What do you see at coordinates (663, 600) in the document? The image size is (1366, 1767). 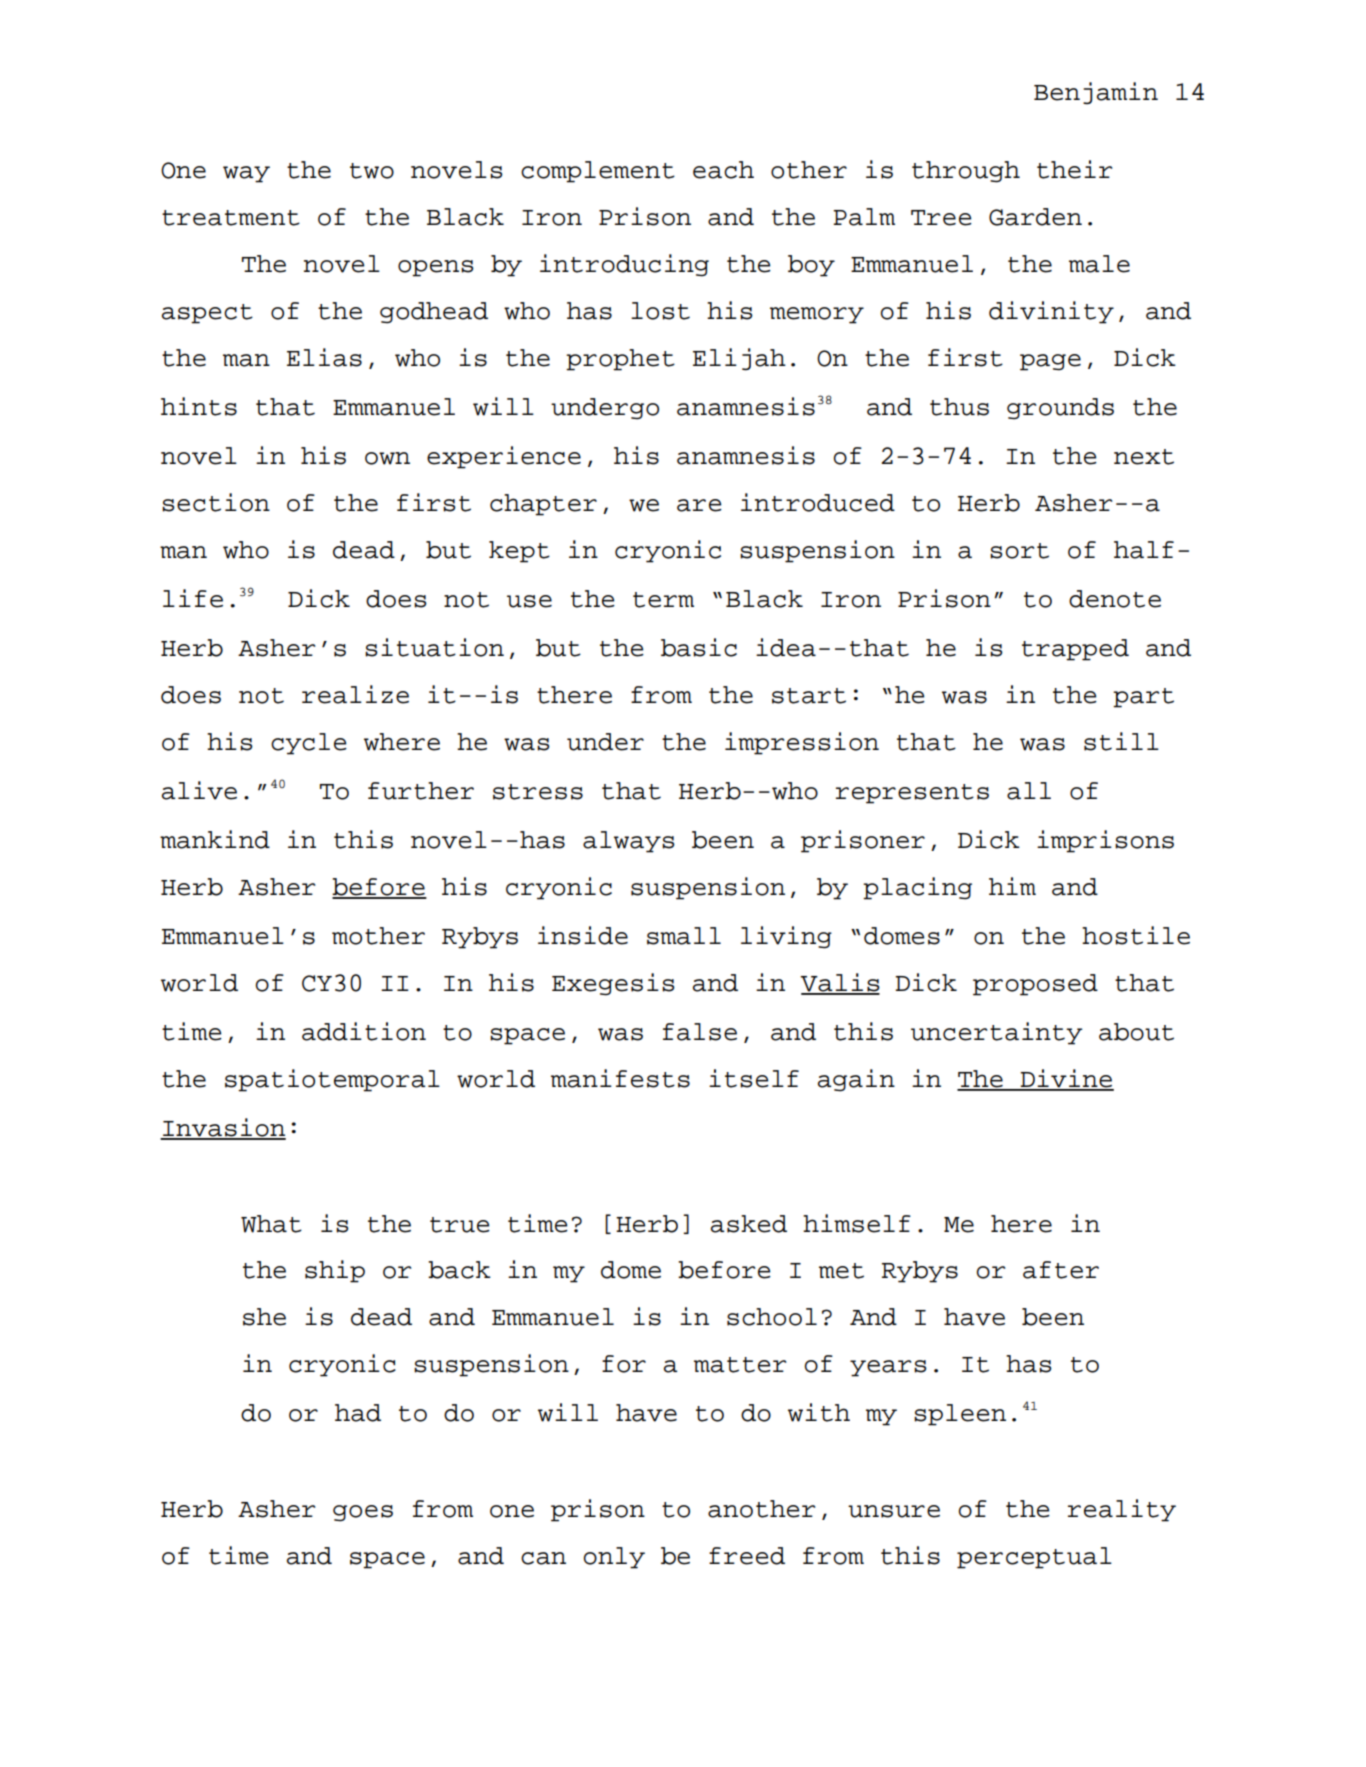 I see `term` at bounding box center [663, 600].
